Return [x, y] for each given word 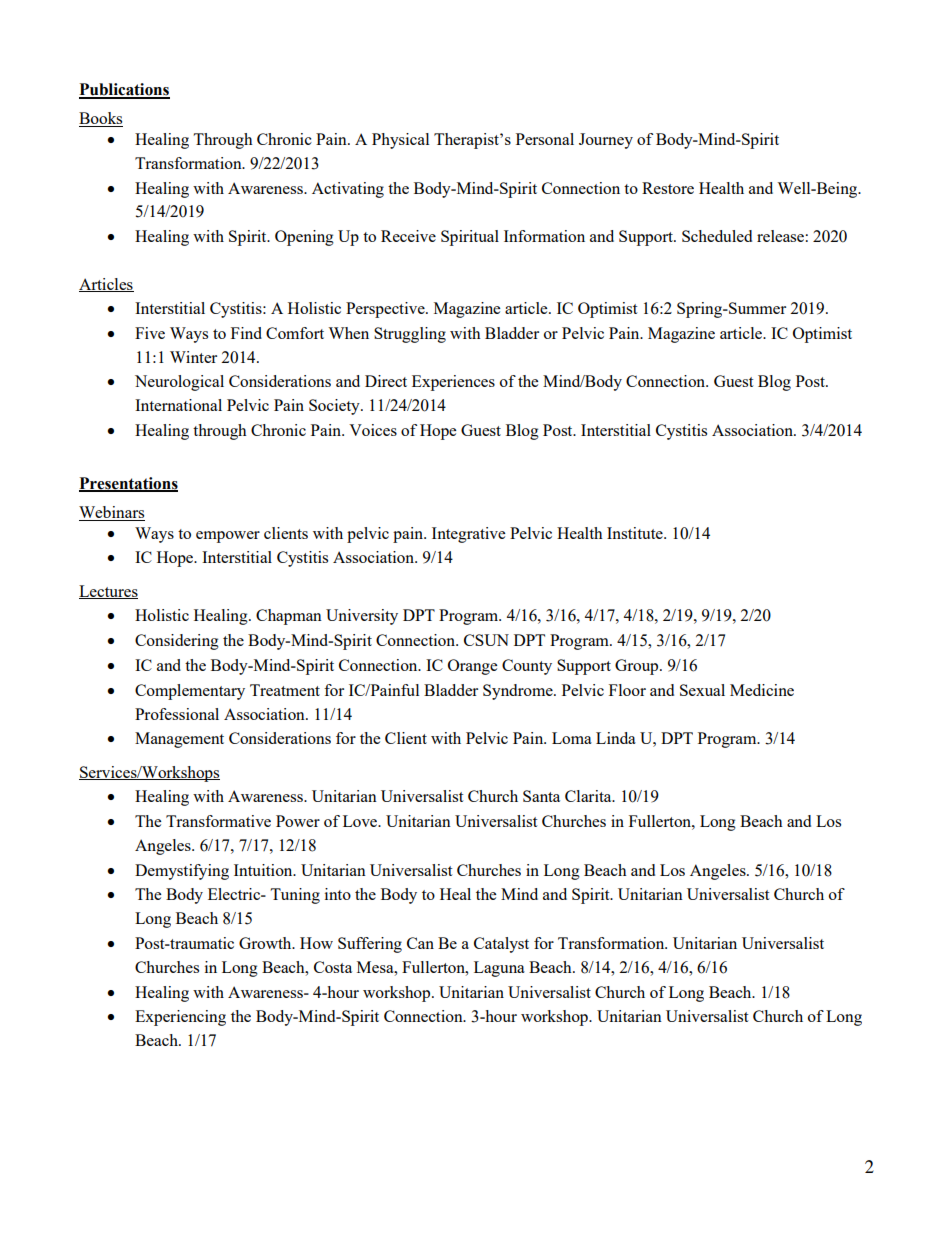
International [178, 405]
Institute [636, 533]
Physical [400, 141]
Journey [606, 141]
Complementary [190, 692]
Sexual [702, 690]
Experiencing [180, 1018]
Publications [124, 90]
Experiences [453, 383]
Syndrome [519, 692]
